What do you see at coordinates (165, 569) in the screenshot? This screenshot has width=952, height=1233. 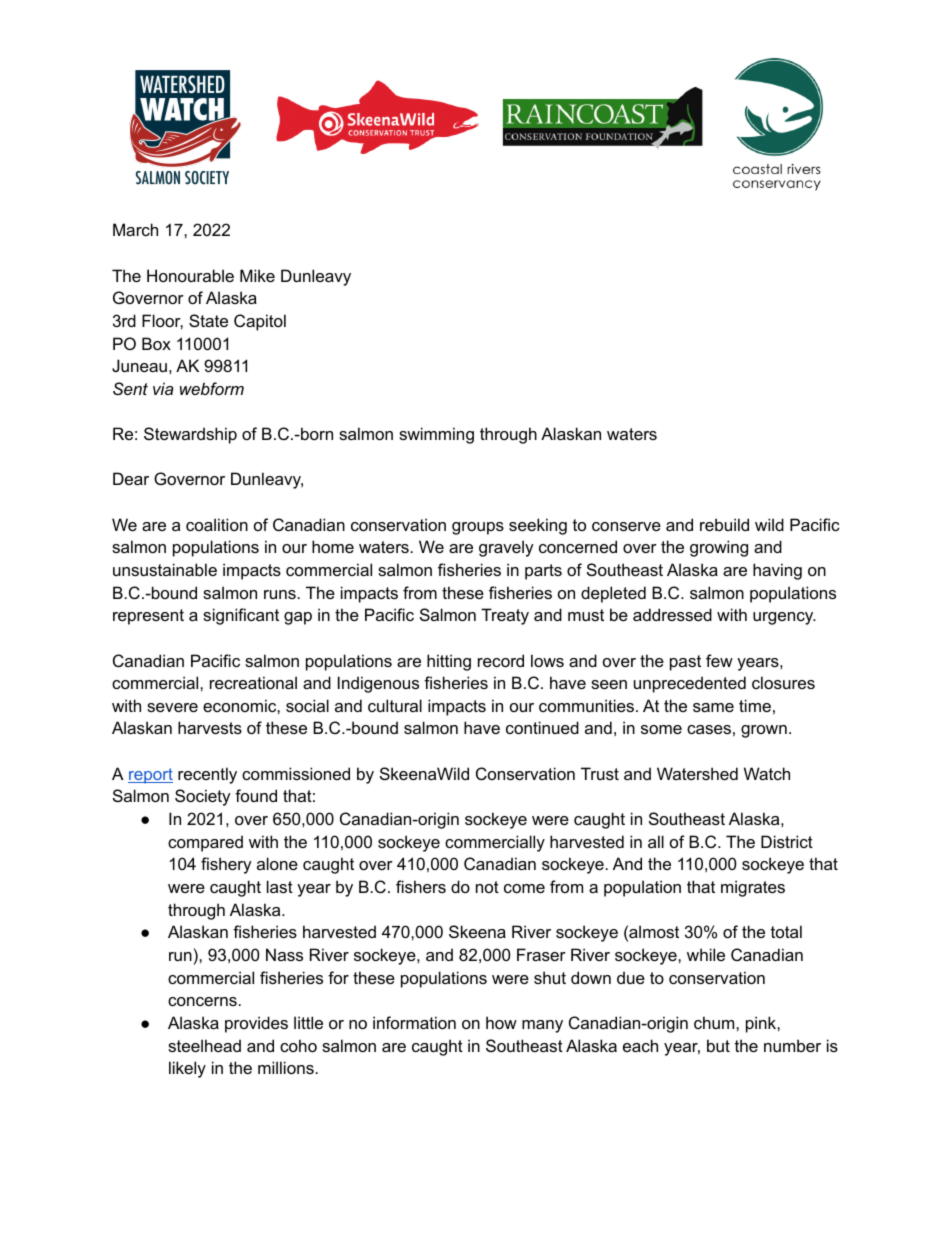 I see `unsustainable` at bounding box center [165, 569].
